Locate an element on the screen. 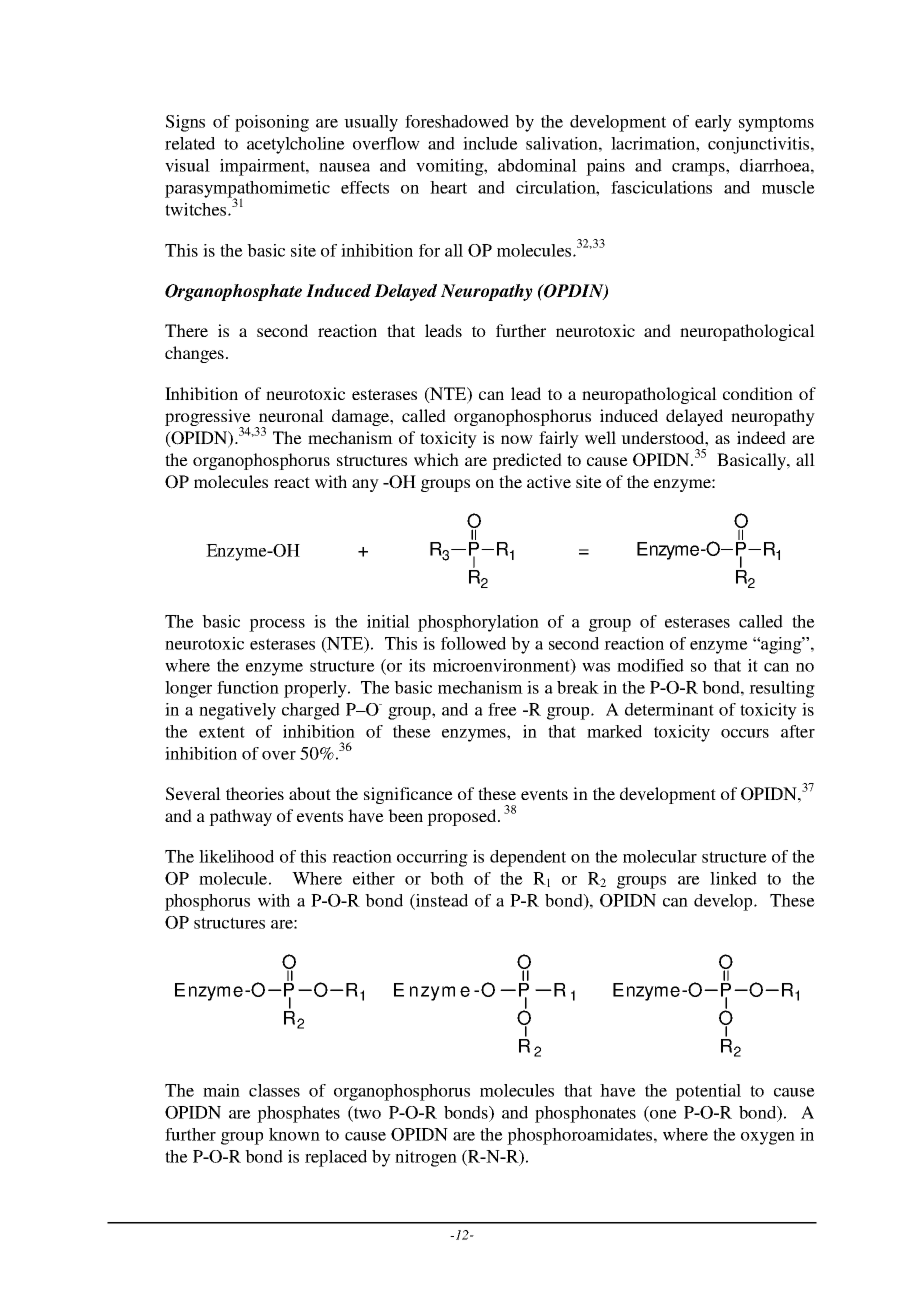 This screenshot has width=924, height=1308. nitrogen is located at coordinates (426, 1158).
